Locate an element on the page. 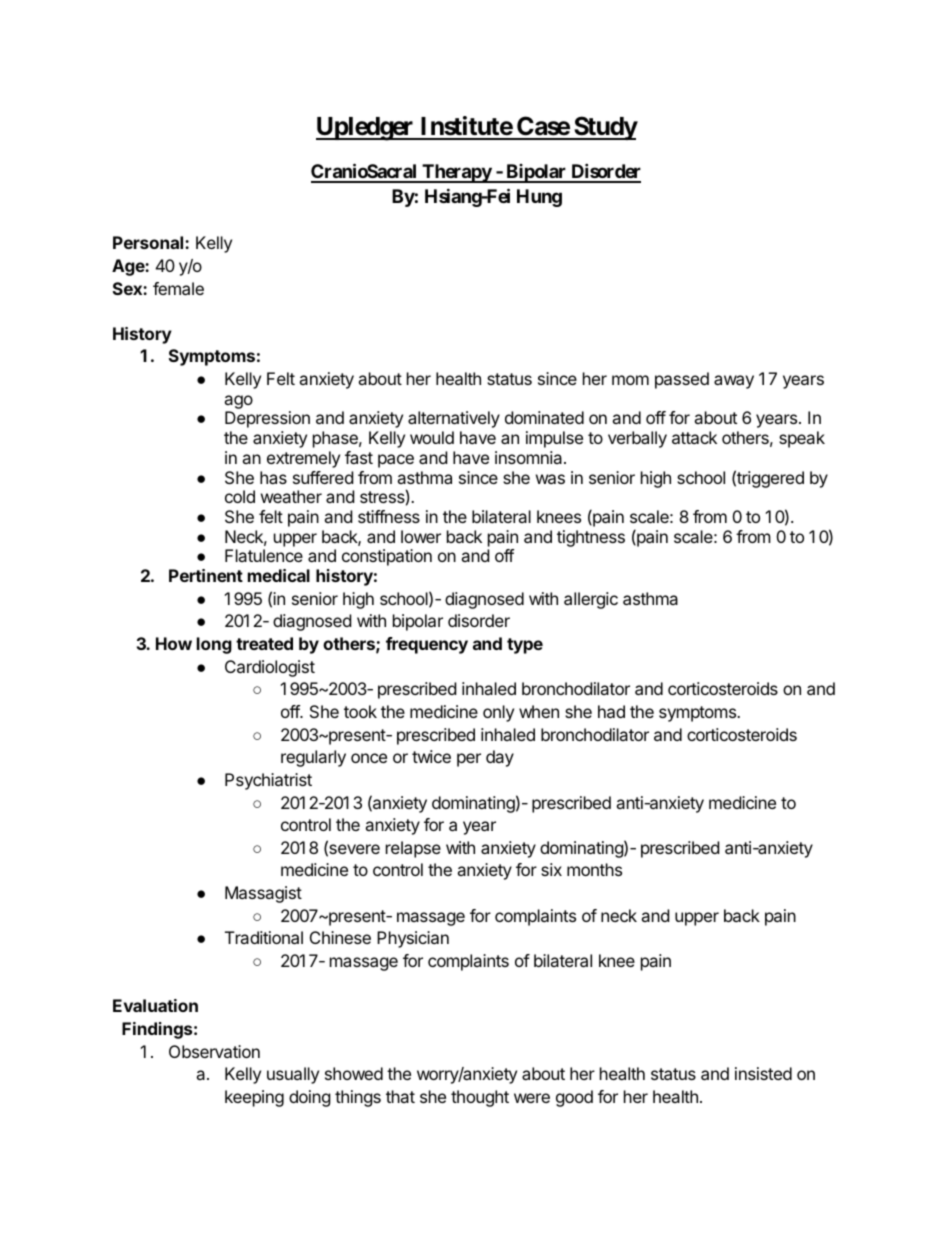  allergic is located at coordinates (591, 600).
